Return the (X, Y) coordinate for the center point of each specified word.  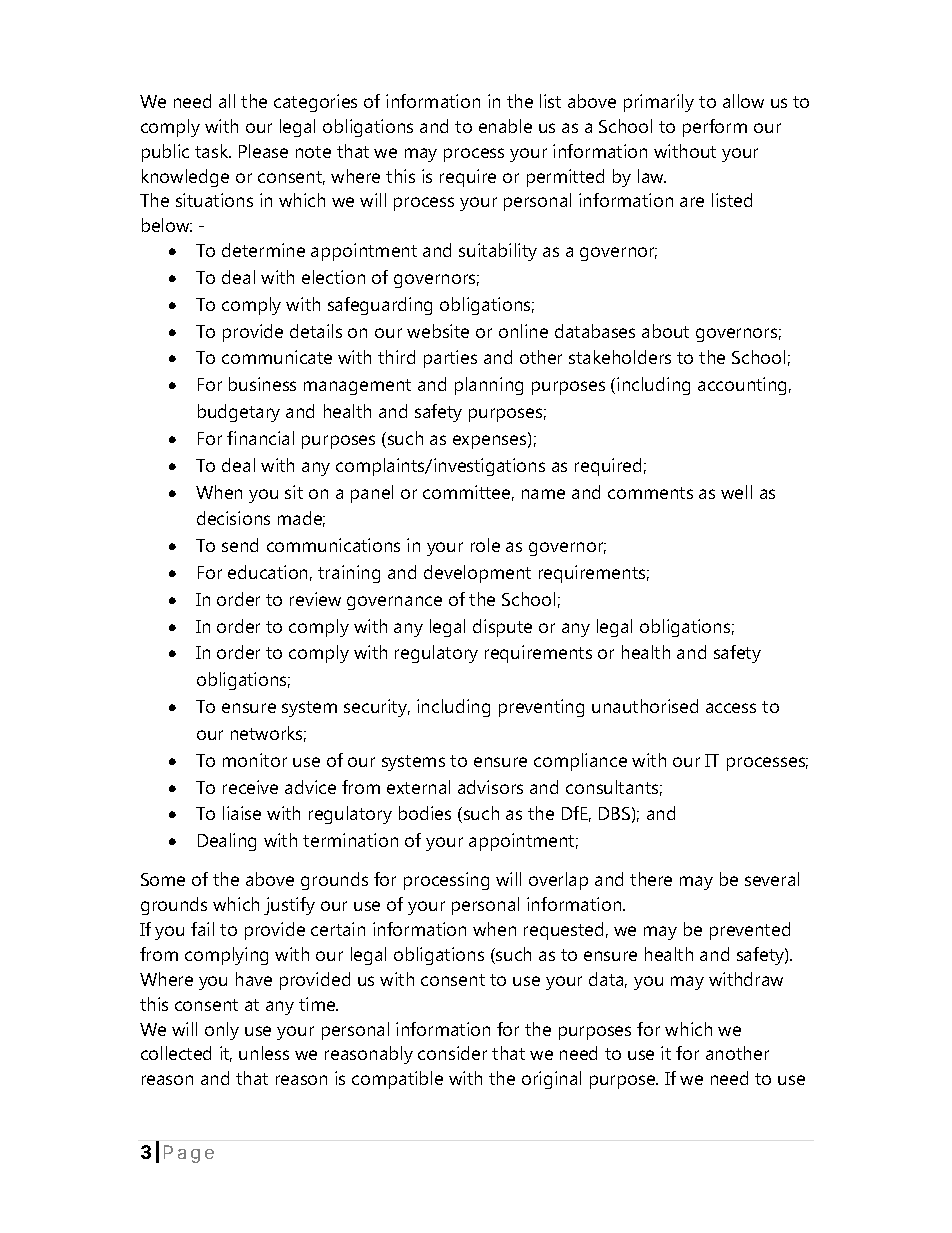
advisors (490, 787)
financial (260, 438)
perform (715, 128)
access (731, 708)
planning (489, 386)
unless (264, 1053)
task (213, 151)
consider (452, 1053)
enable (505, 126)
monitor (255, 760)
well (736, 492)
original (551, 1080)
